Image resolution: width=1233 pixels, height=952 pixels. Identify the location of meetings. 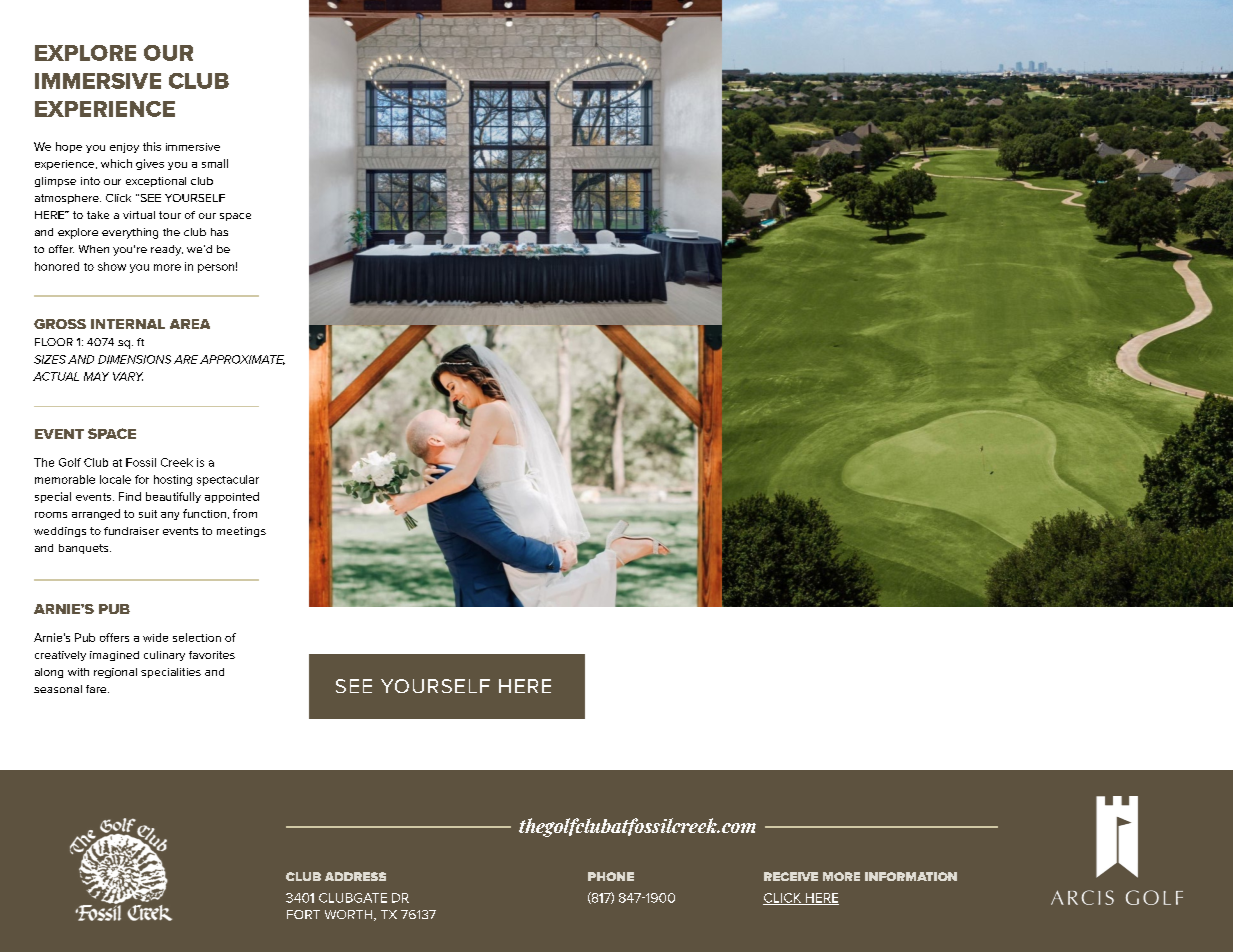
(241, 532).
